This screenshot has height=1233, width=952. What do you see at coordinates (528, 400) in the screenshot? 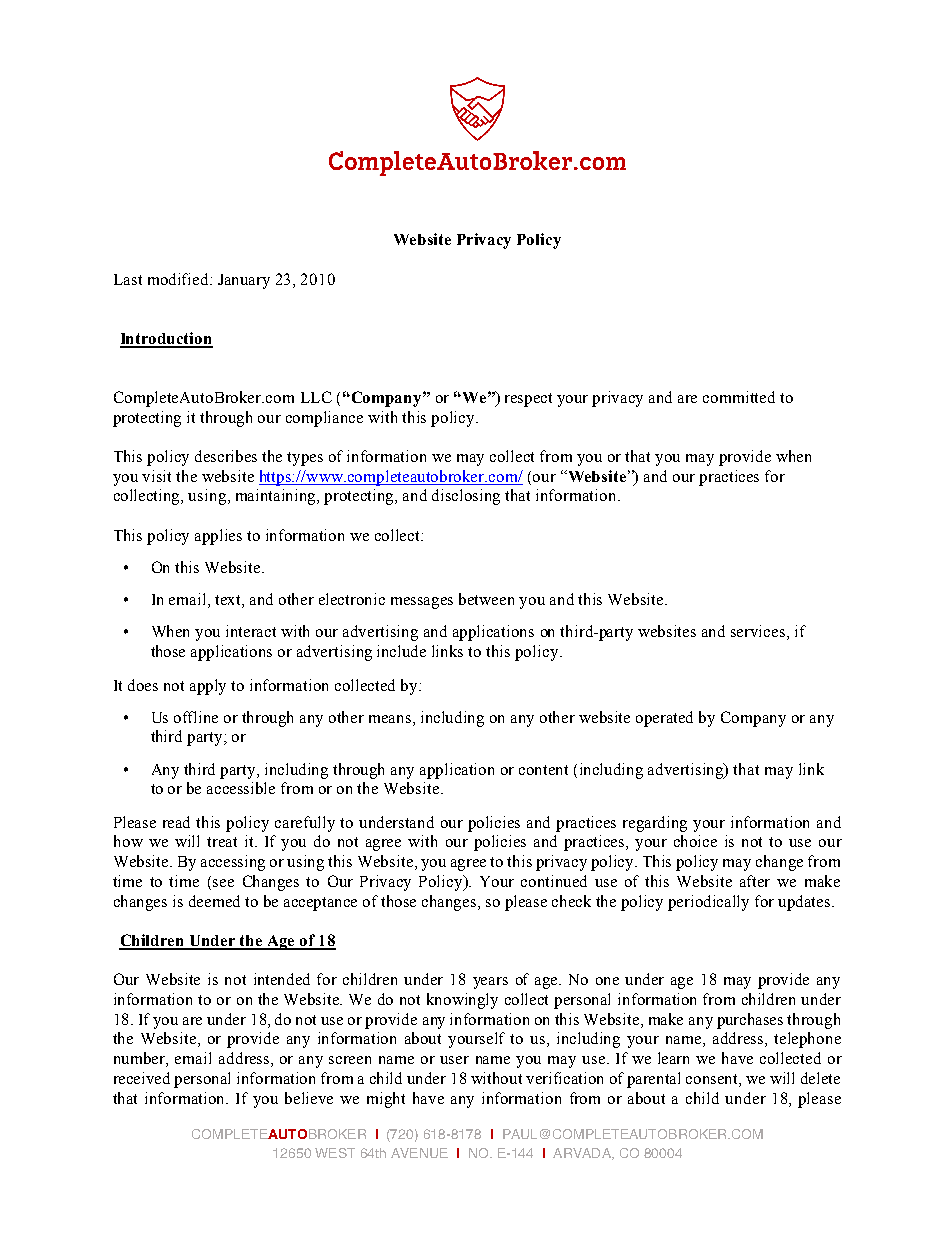
I see `respect` at bounding box center [528, 400].
